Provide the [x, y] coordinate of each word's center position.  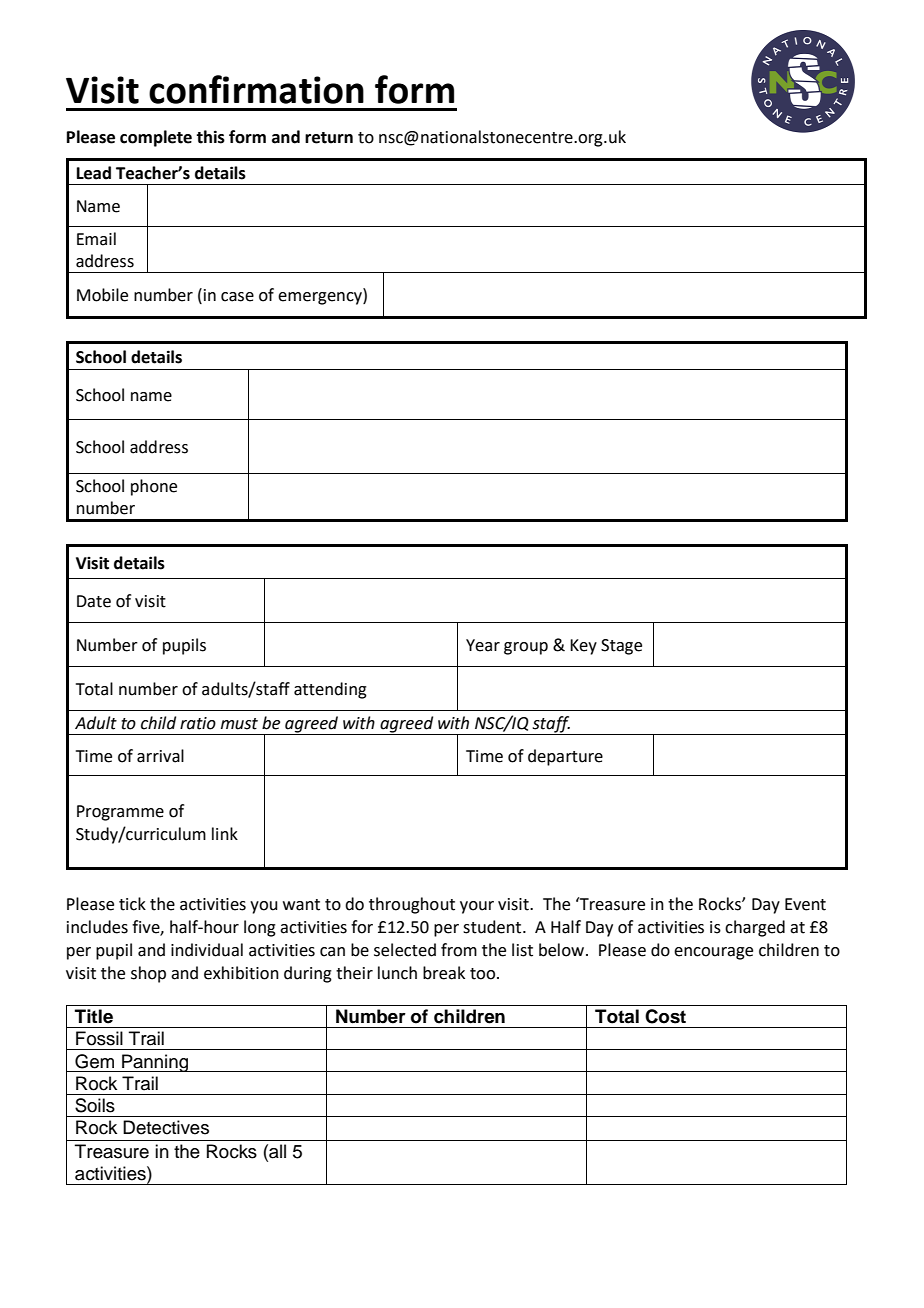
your [477, 907]
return [329, 138]
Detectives [166, 1127]
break [444, 973]
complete [156, 138]
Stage [621, 647]
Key [583, 647]
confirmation [256, 89]
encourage [713, 953]
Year [483, 645]
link [225, 833]
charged [755, 928]
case [237, 297]
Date [94, 601]
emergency [321, 298]
